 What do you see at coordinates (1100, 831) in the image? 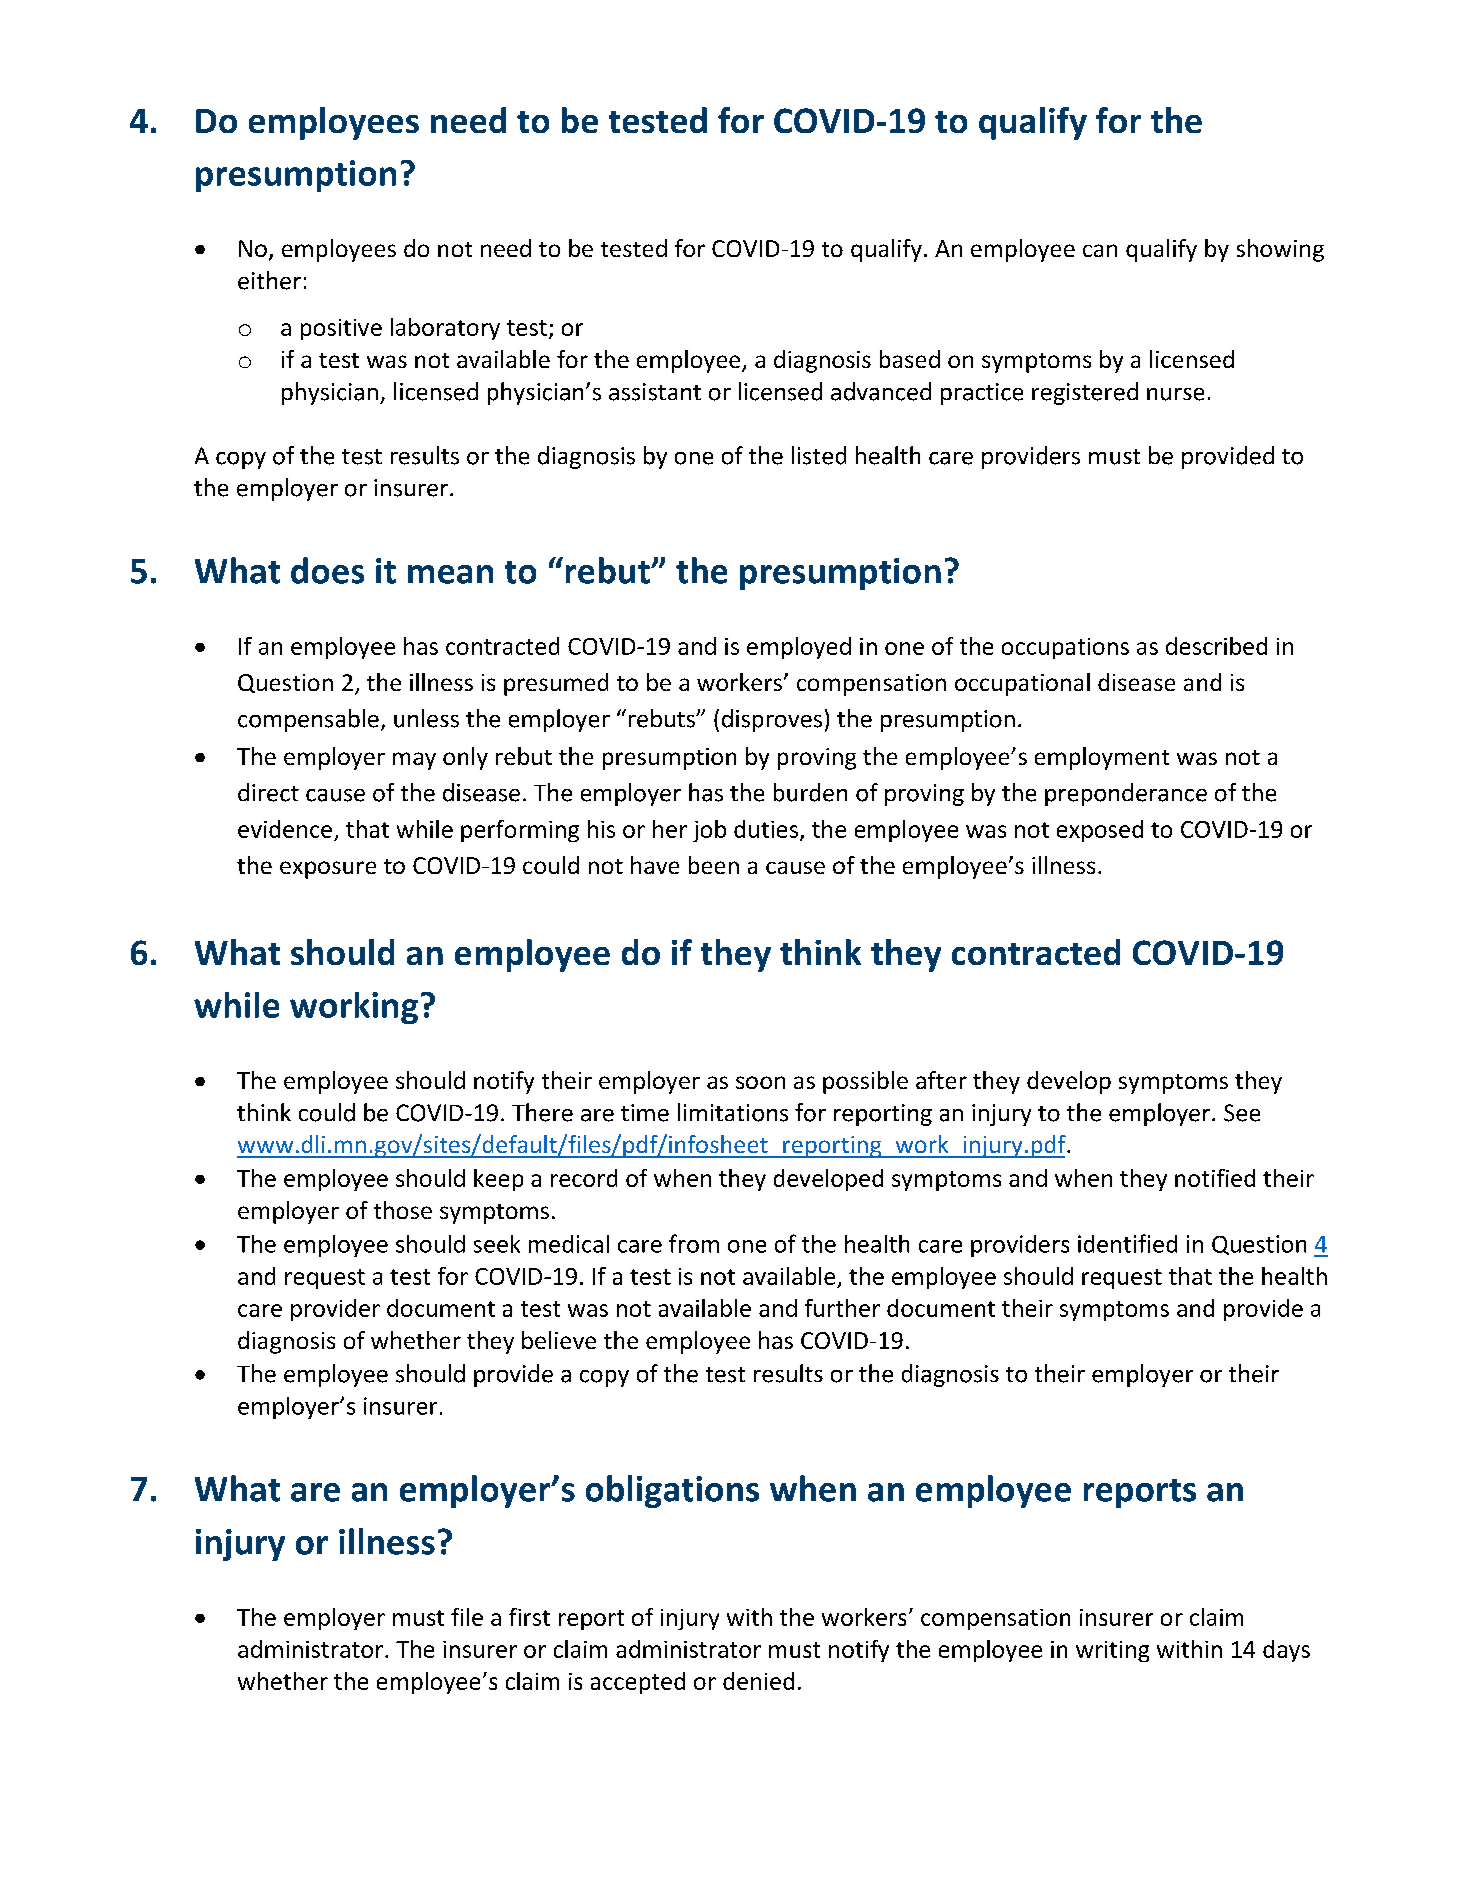
I see `exposed` at bounding box center [1100, 831].
